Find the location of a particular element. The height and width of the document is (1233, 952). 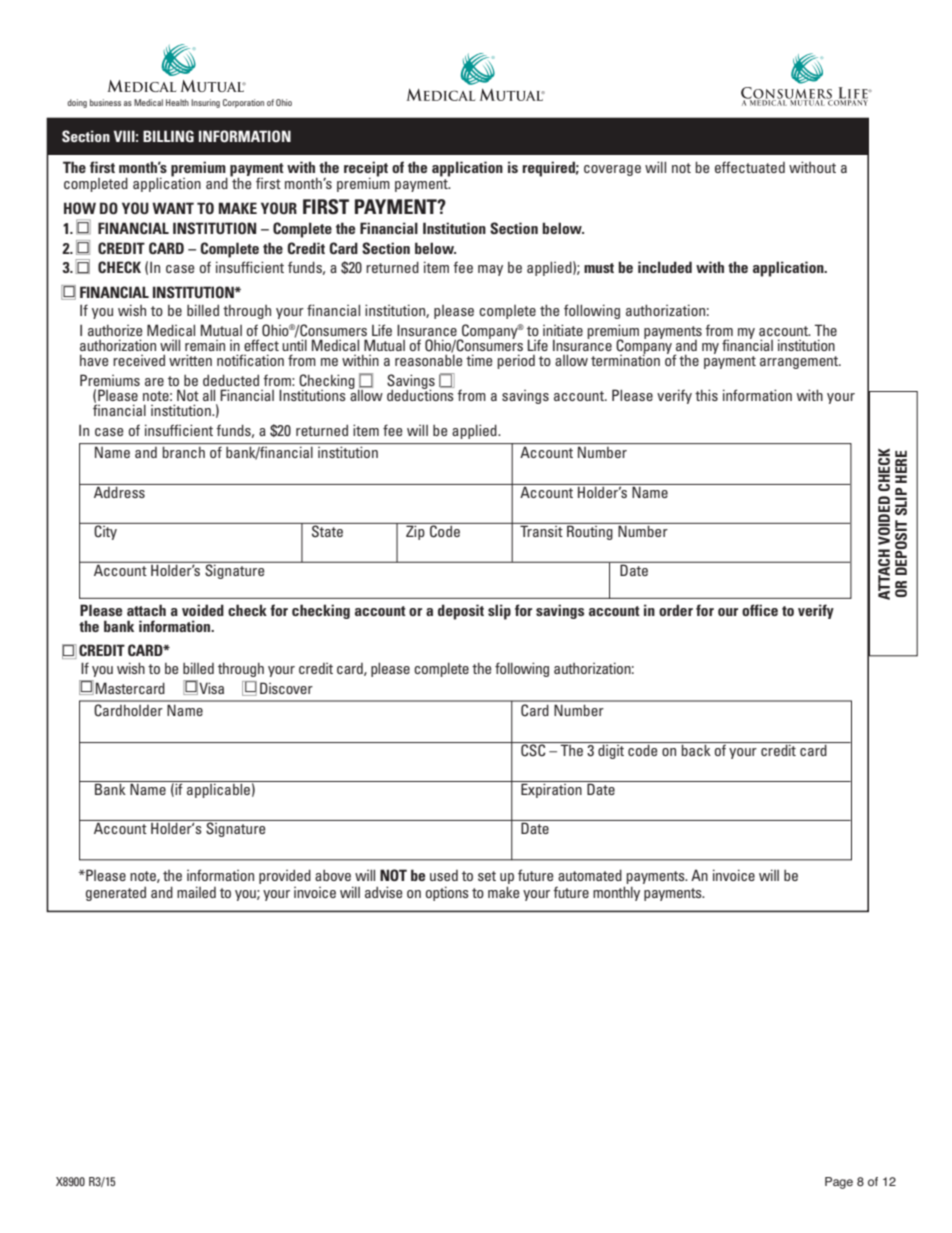

coverage is located at coordinates (612, 170).
